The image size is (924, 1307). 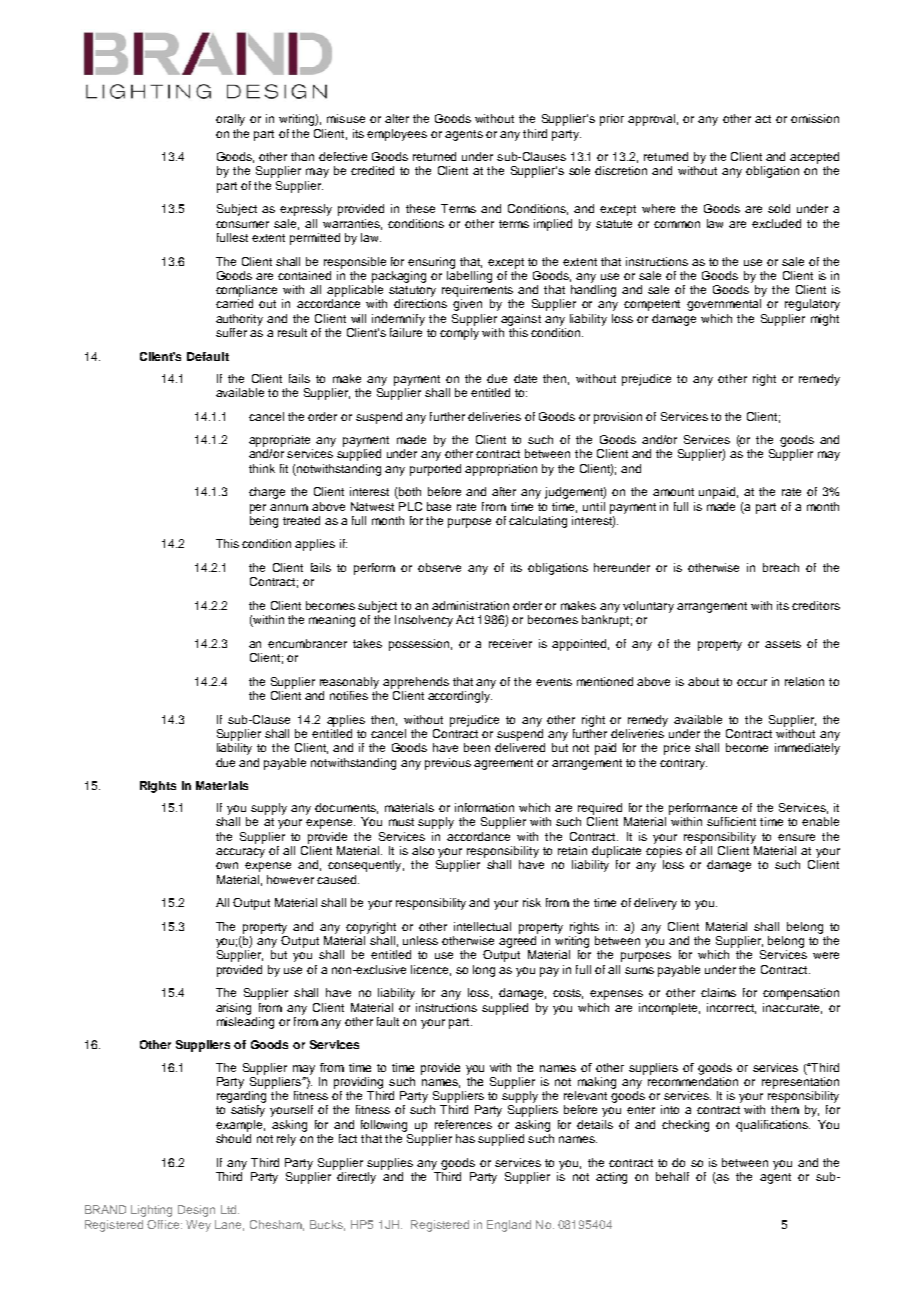 What do you see at coordinates (814, 158) in the page?
I see `accepted` at bounding box center [814, 158].
